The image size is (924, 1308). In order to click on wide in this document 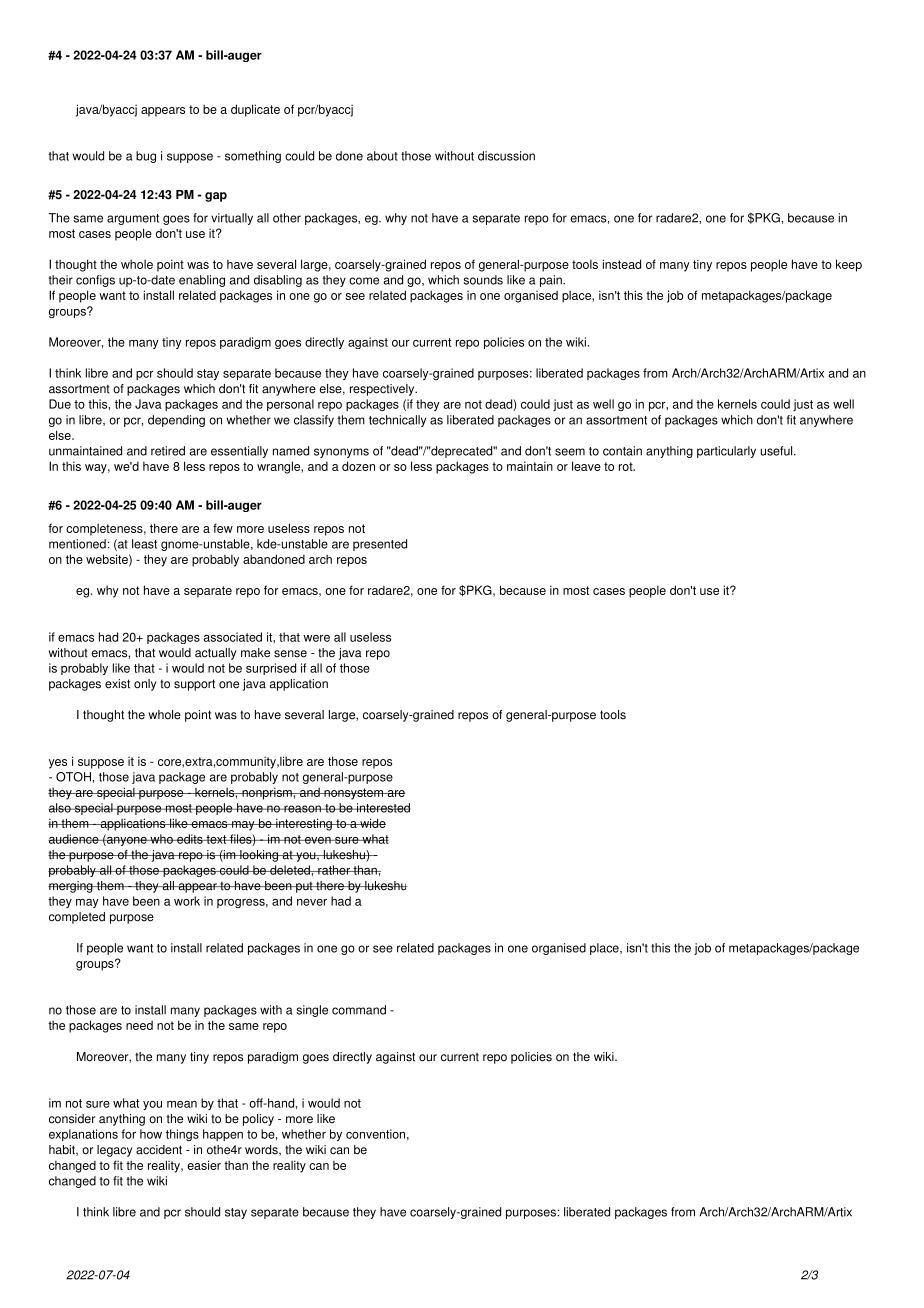, I will do `click(372, 823)`.
